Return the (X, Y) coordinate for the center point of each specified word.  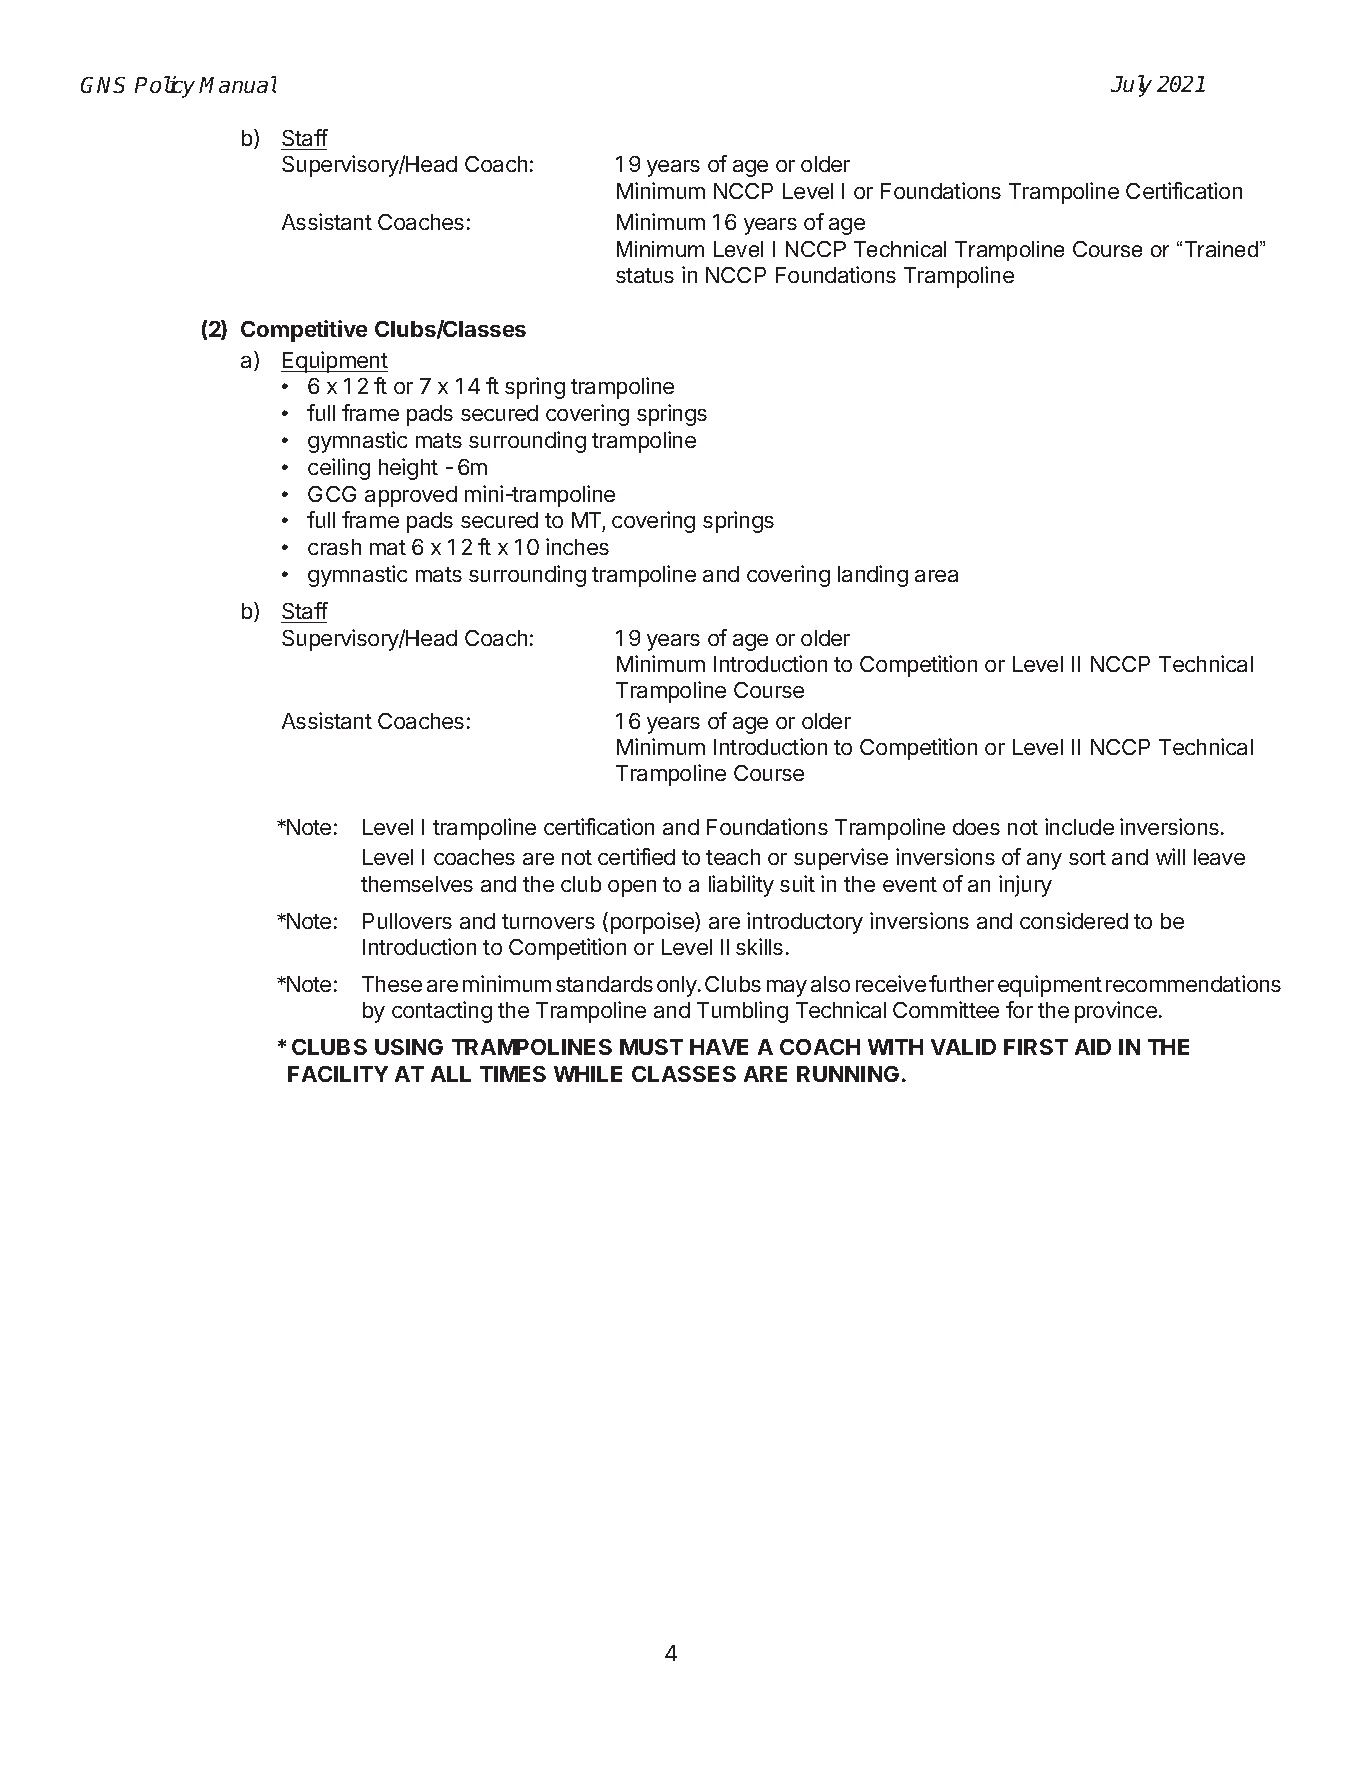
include (1079, 826)
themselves (417, 884)
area (936, 576)
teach (733, 857)
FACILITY (338, 1074)
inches (577, 546)
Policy (165, 87)
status (645, 275)
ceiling (339, 469)
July (1131, 86)
